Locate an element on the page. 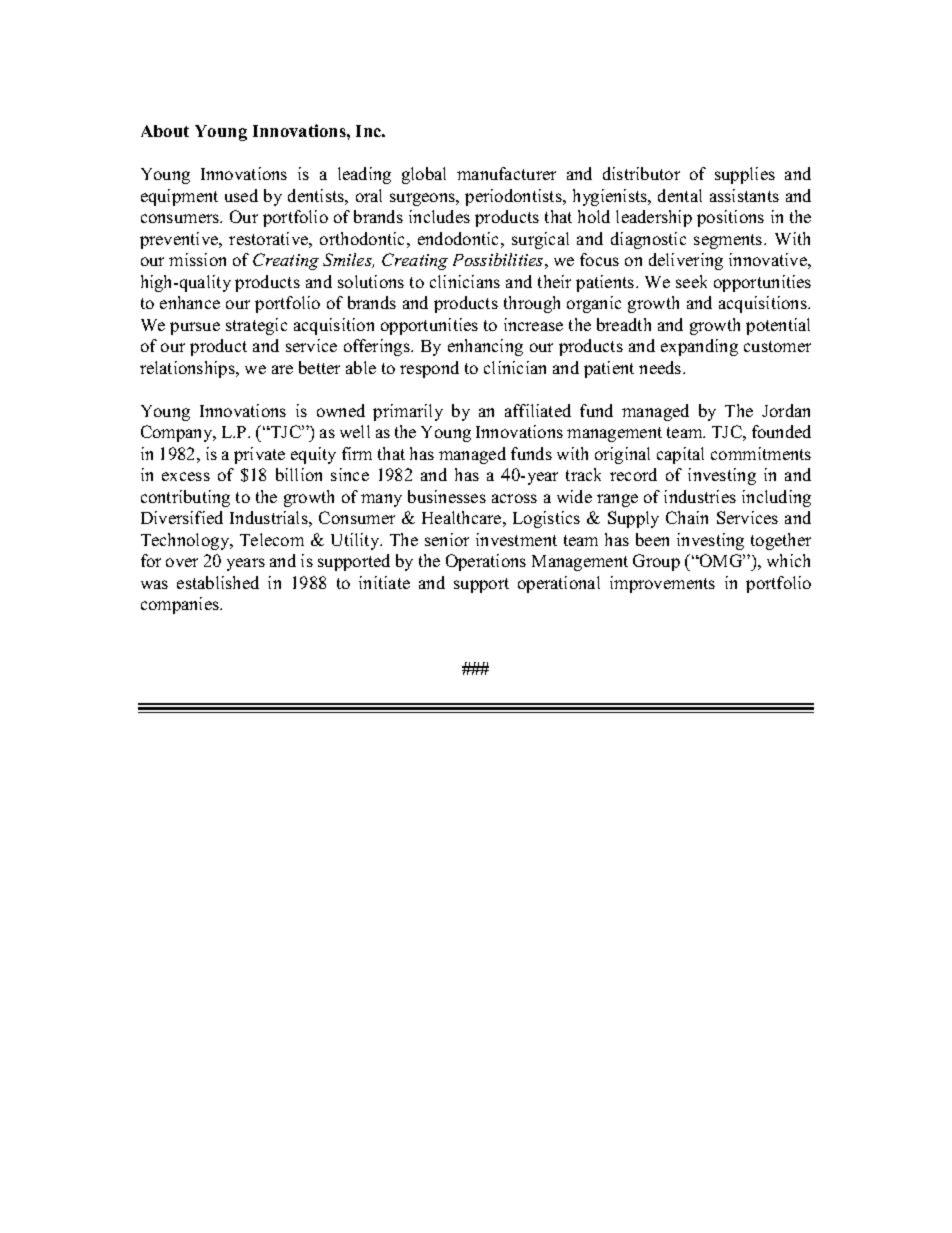  relationships is located at coordinates (188, 369).
